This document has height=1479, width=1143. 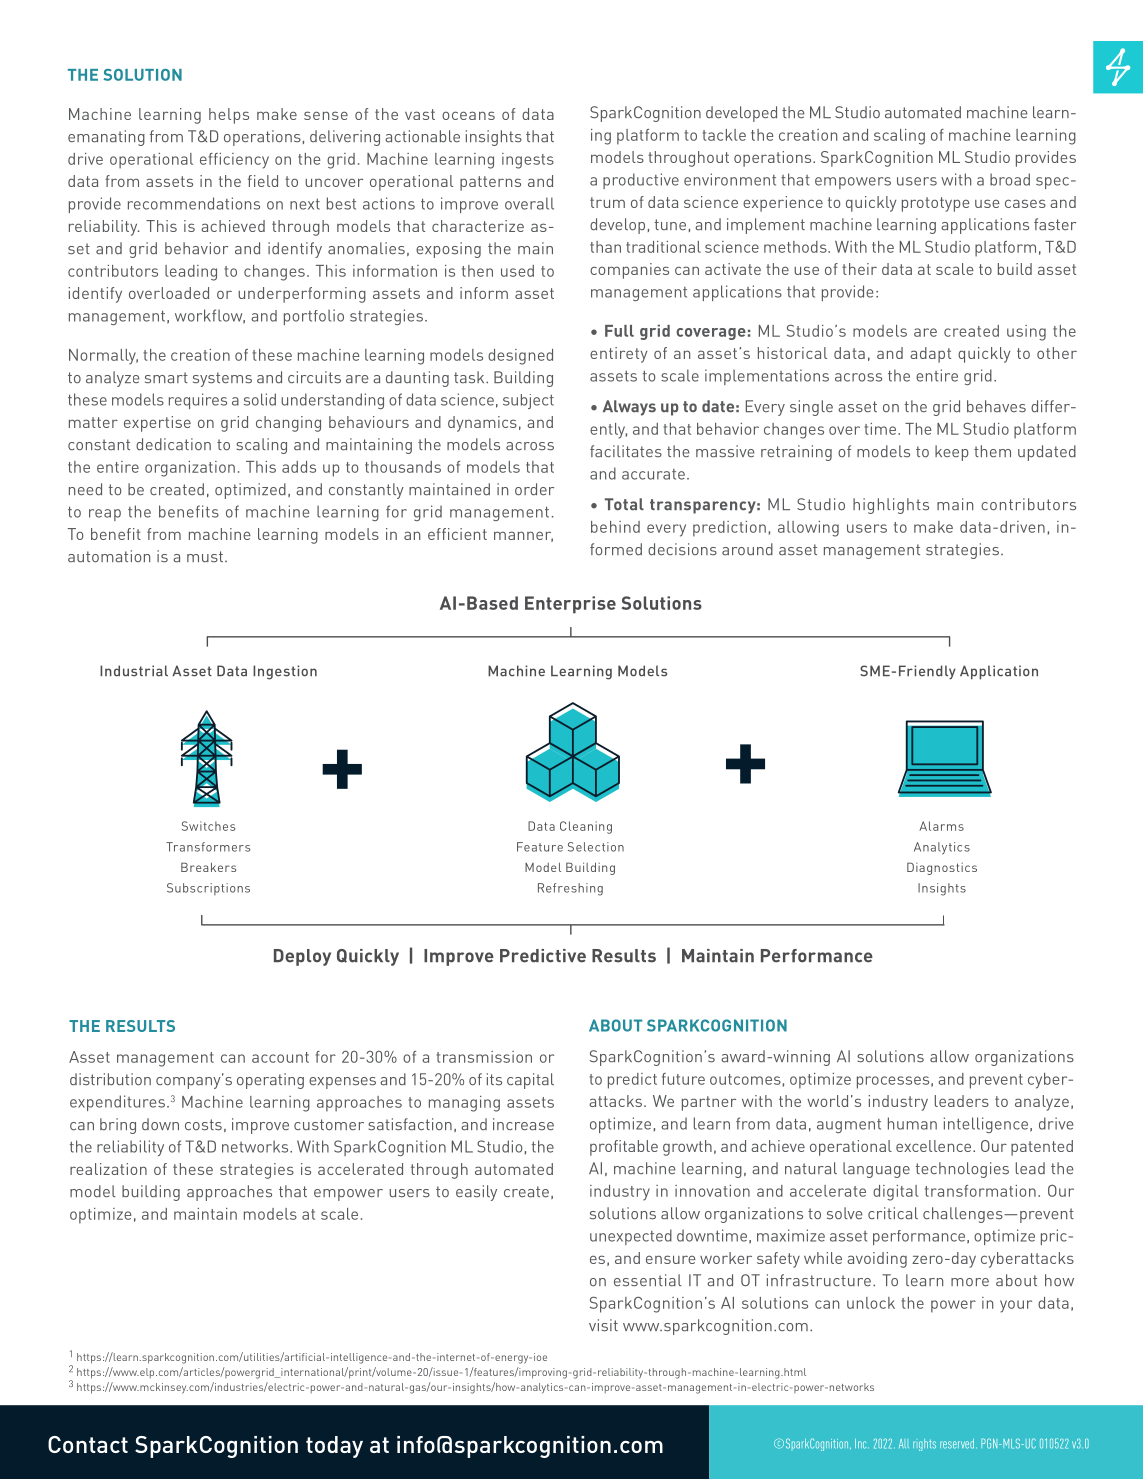 What do you see at coordinates (528, 161) in the document?
I see `ingests` at bounding box center [528, 161].
